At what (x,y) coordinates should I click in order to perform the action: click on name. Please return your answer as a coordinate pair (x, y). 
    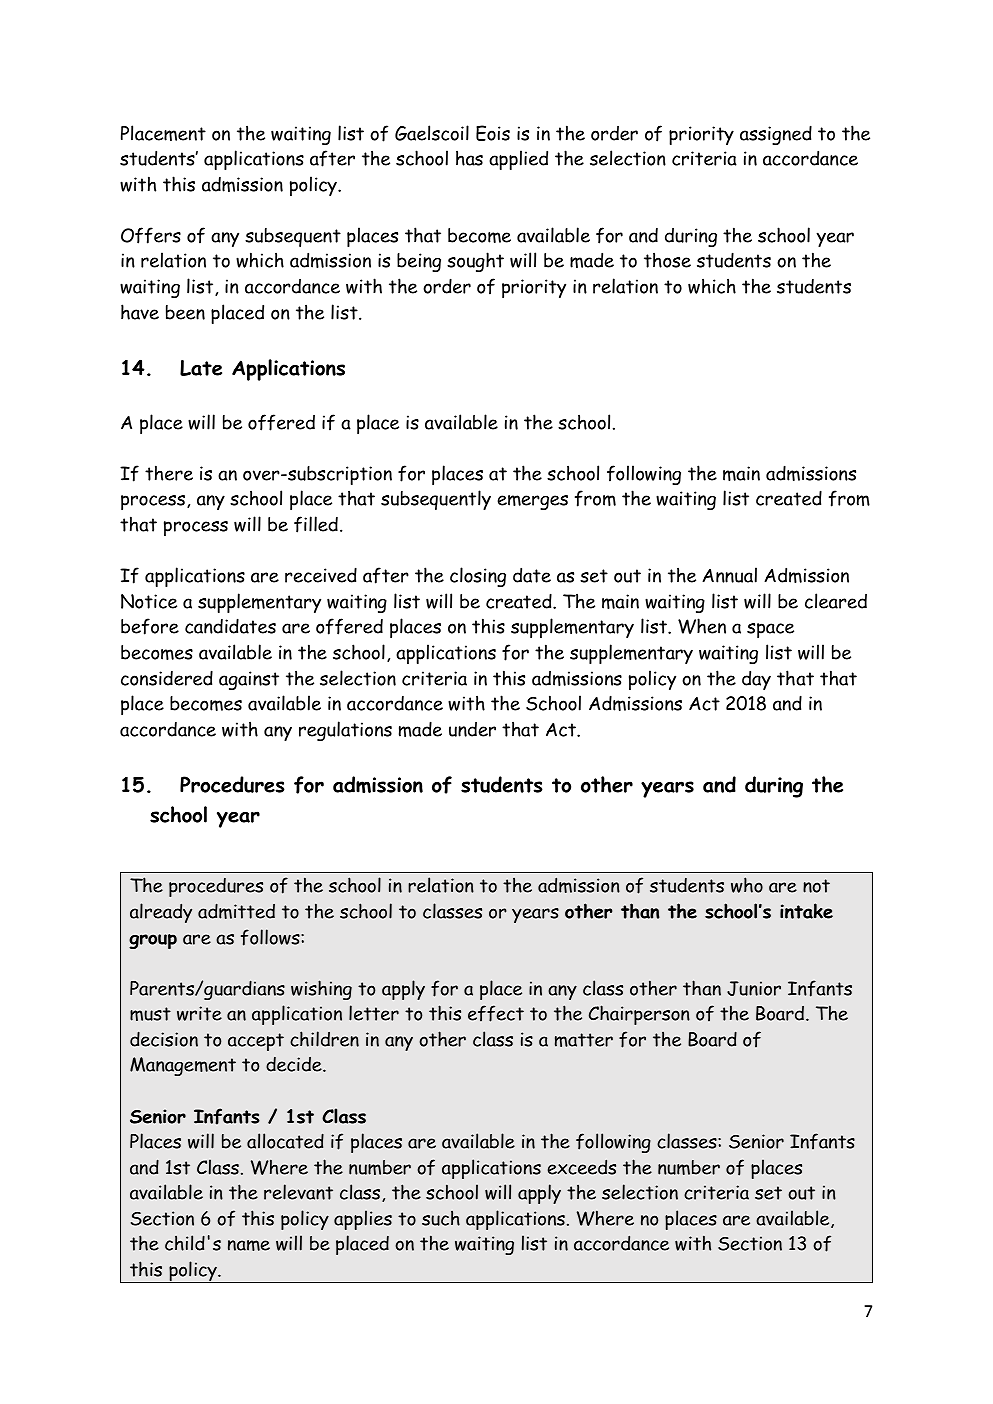
    Looking at the image, I should click on (249, 1245).
